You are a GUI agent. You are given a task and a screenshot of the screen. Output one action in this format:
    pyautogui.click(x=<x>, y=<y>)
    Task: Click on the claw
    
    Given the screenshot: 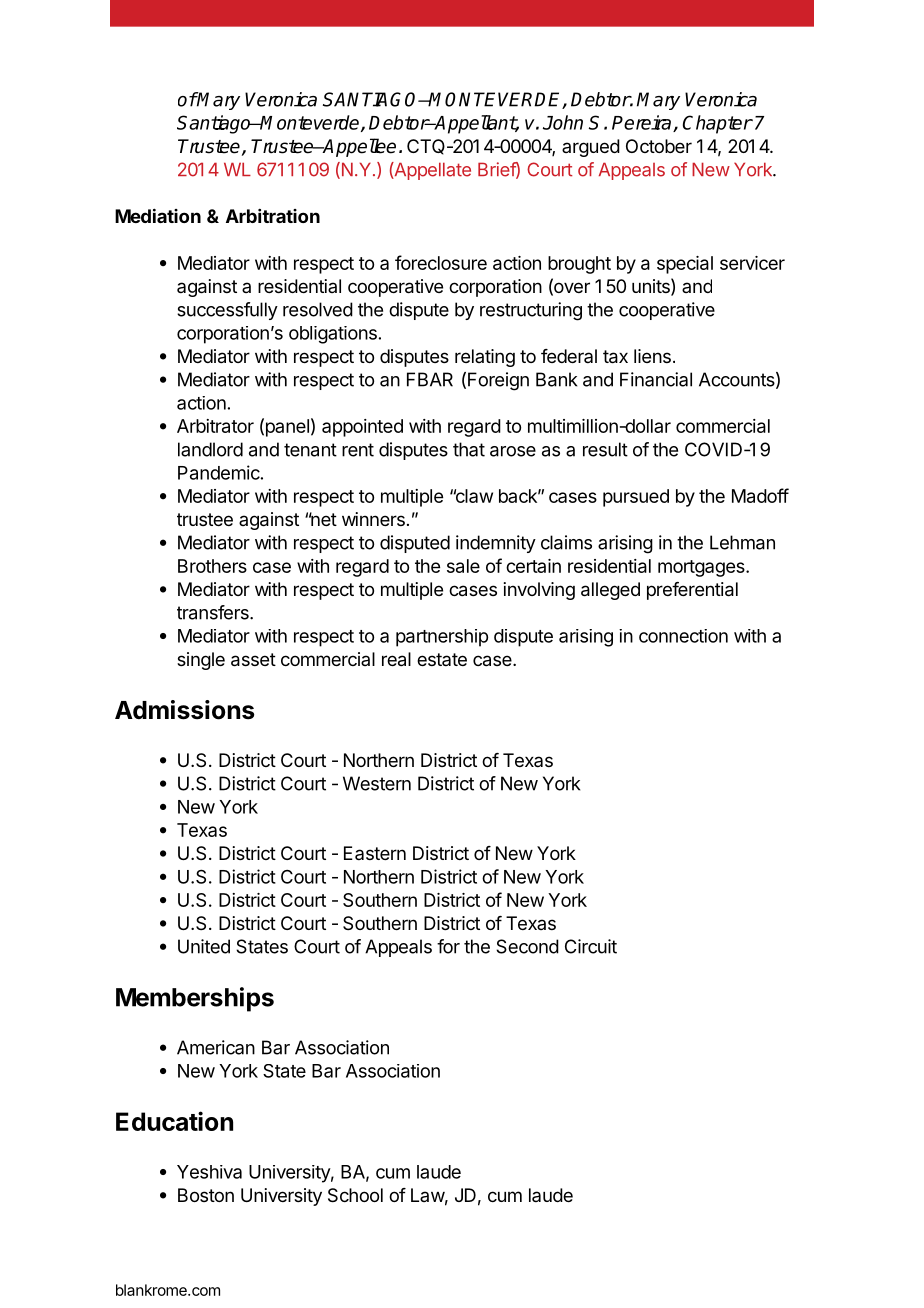 What is the action you would take?
    pyautogui.click(x=473, y=496)
